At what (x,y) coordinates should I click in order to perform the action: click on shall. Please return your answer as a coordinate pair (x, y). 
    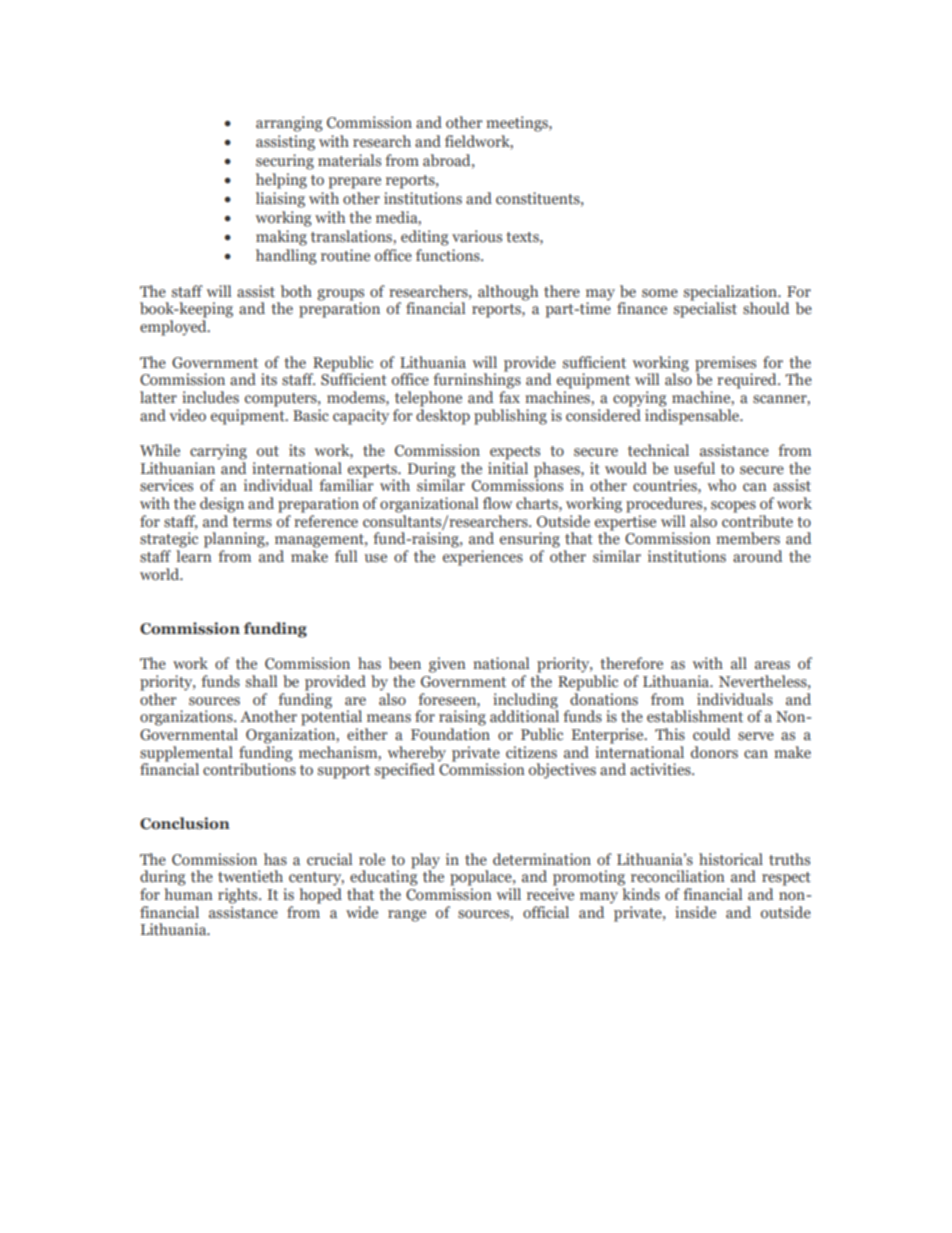
    Looking at the image, I should click on (261, 681).
